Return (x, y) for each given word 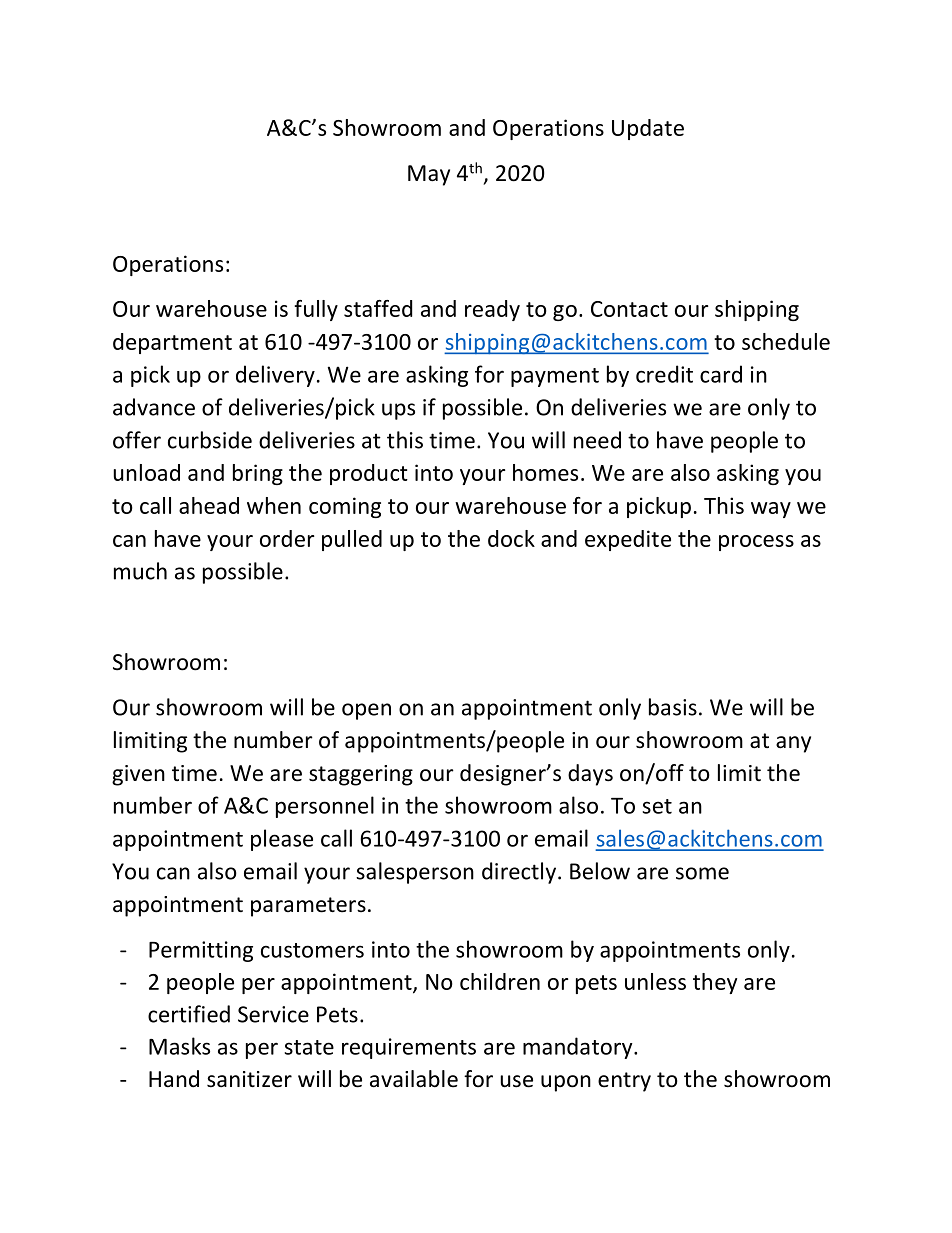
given (138, 775)
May (429, 175)
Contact (629, 309)
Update (648, 129)
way (771, 510)
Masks (179, 1046)
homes (545, 472)
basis (673, 707)
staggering (361, 775)
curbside (210, 440)
